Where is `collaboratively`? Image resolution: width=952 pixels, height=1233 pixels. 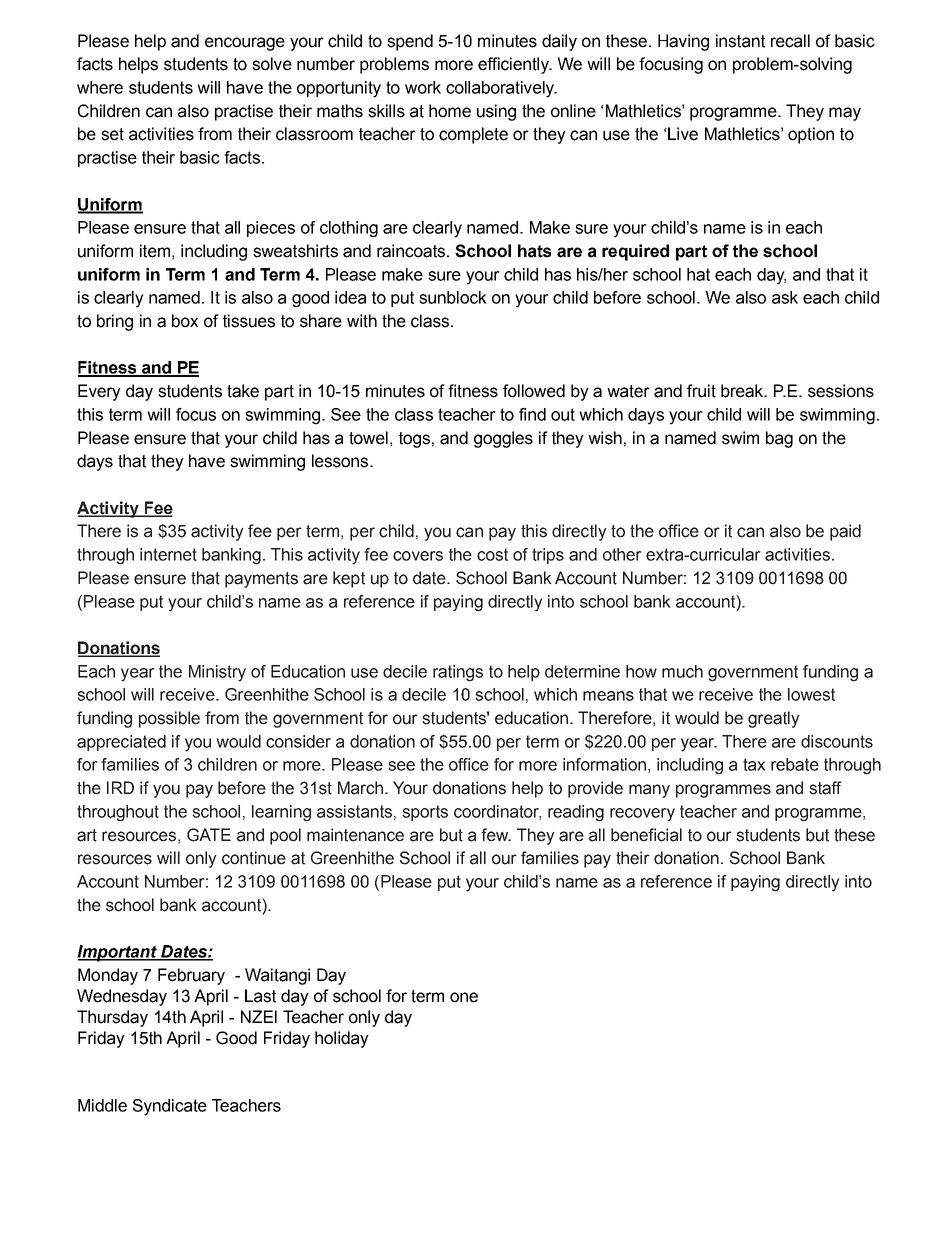 collaboratively is located at coordinates (501, 89).
